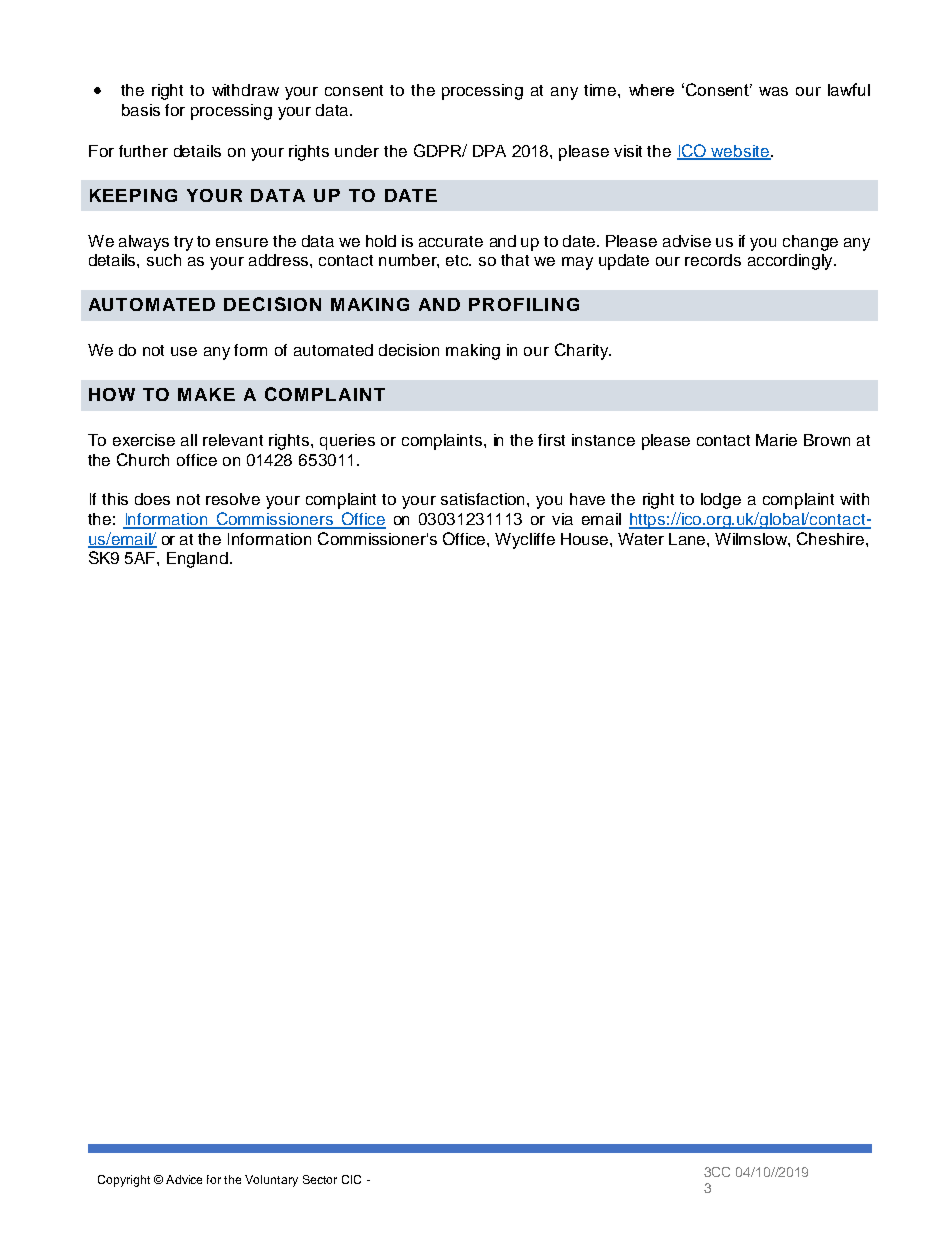 Image resolution: width=952 pixels, height=1233 pixels. I want to click on DPA, so click(489, 151).
